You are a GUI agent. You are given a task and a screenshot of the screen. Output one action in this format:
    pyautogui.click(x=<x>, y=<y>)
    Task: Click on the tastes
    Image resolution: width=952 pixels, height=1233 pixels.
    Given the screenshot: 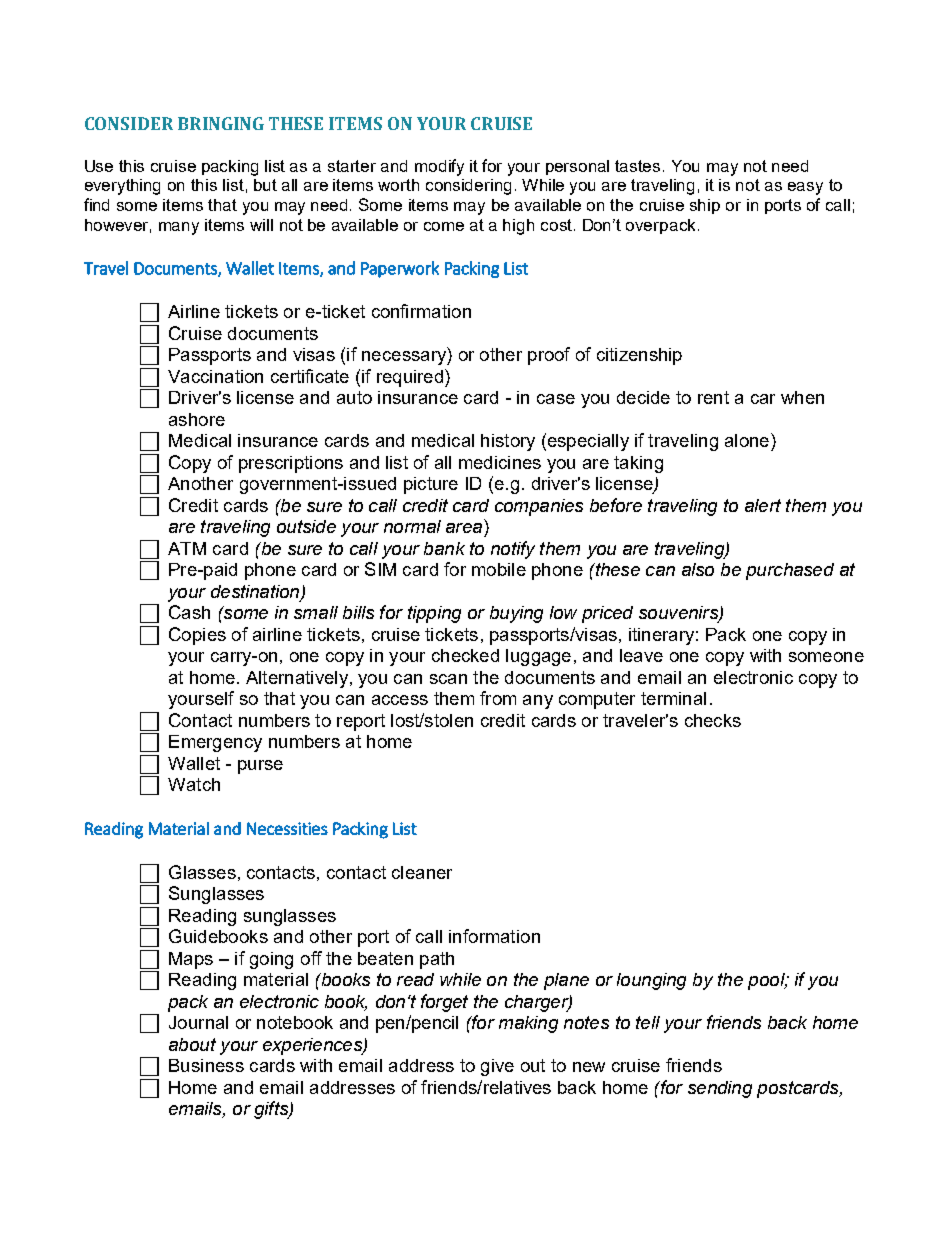 What is the action you would take?
    pyautogui.click(x=637, y=166)
